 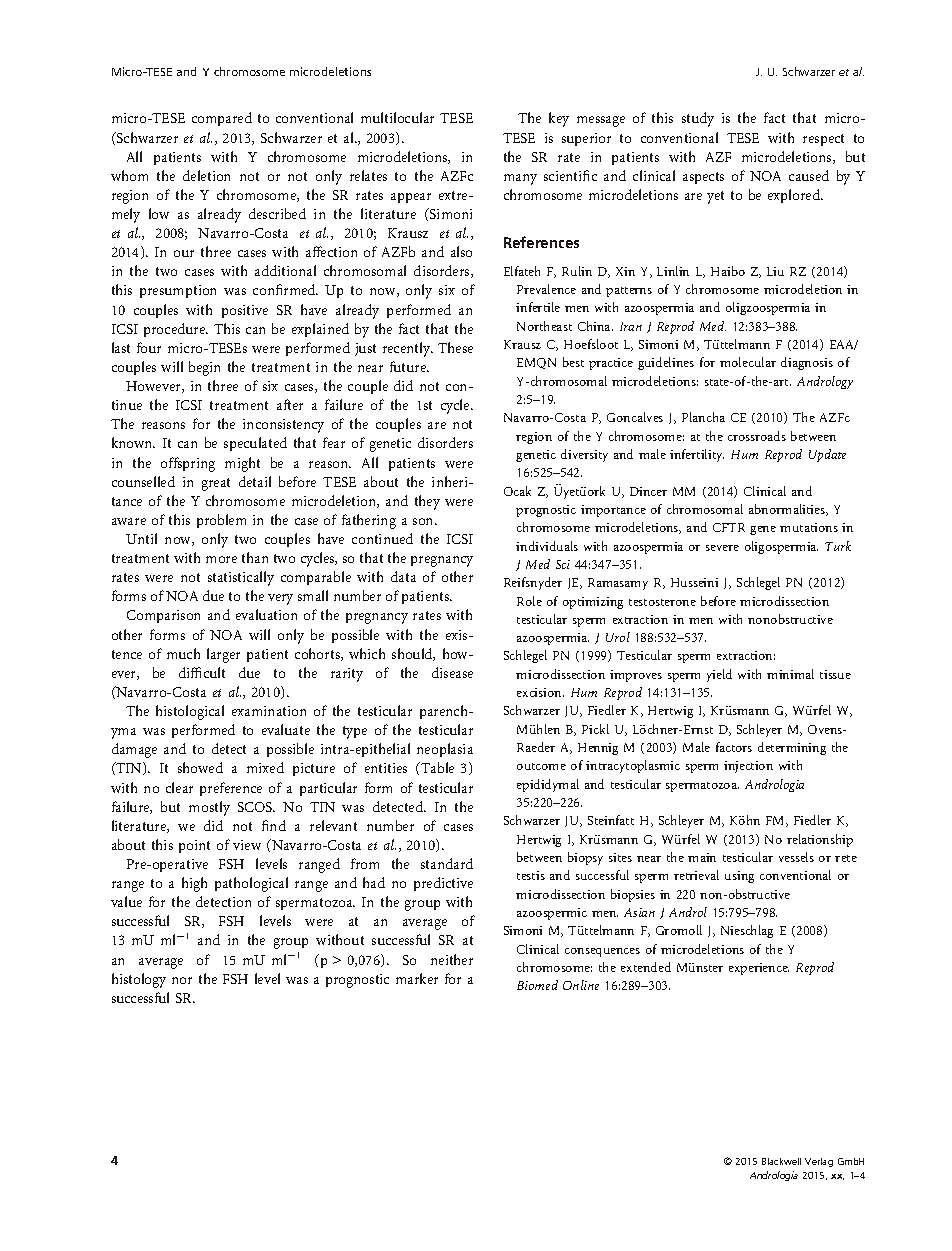 I want to click on using, so click(x=739, y=877).
